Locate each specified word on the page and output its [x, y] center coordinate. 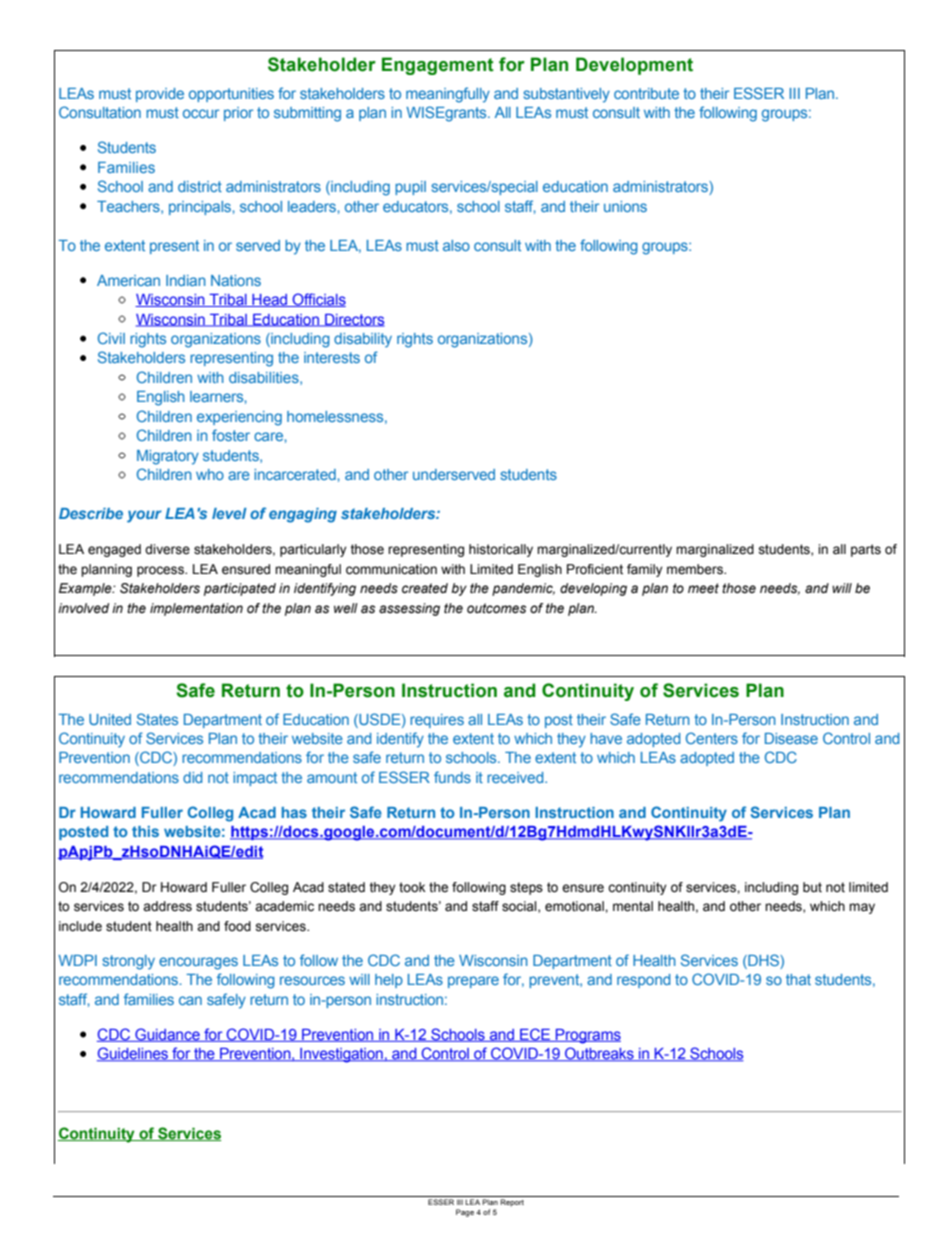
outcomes [496, 608]
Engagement [438, 66]
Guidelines [134, 1054]
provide [160, 95]
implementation [196, 609]
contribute [646, 93]
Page [465, 1213]
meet [703, 588]
